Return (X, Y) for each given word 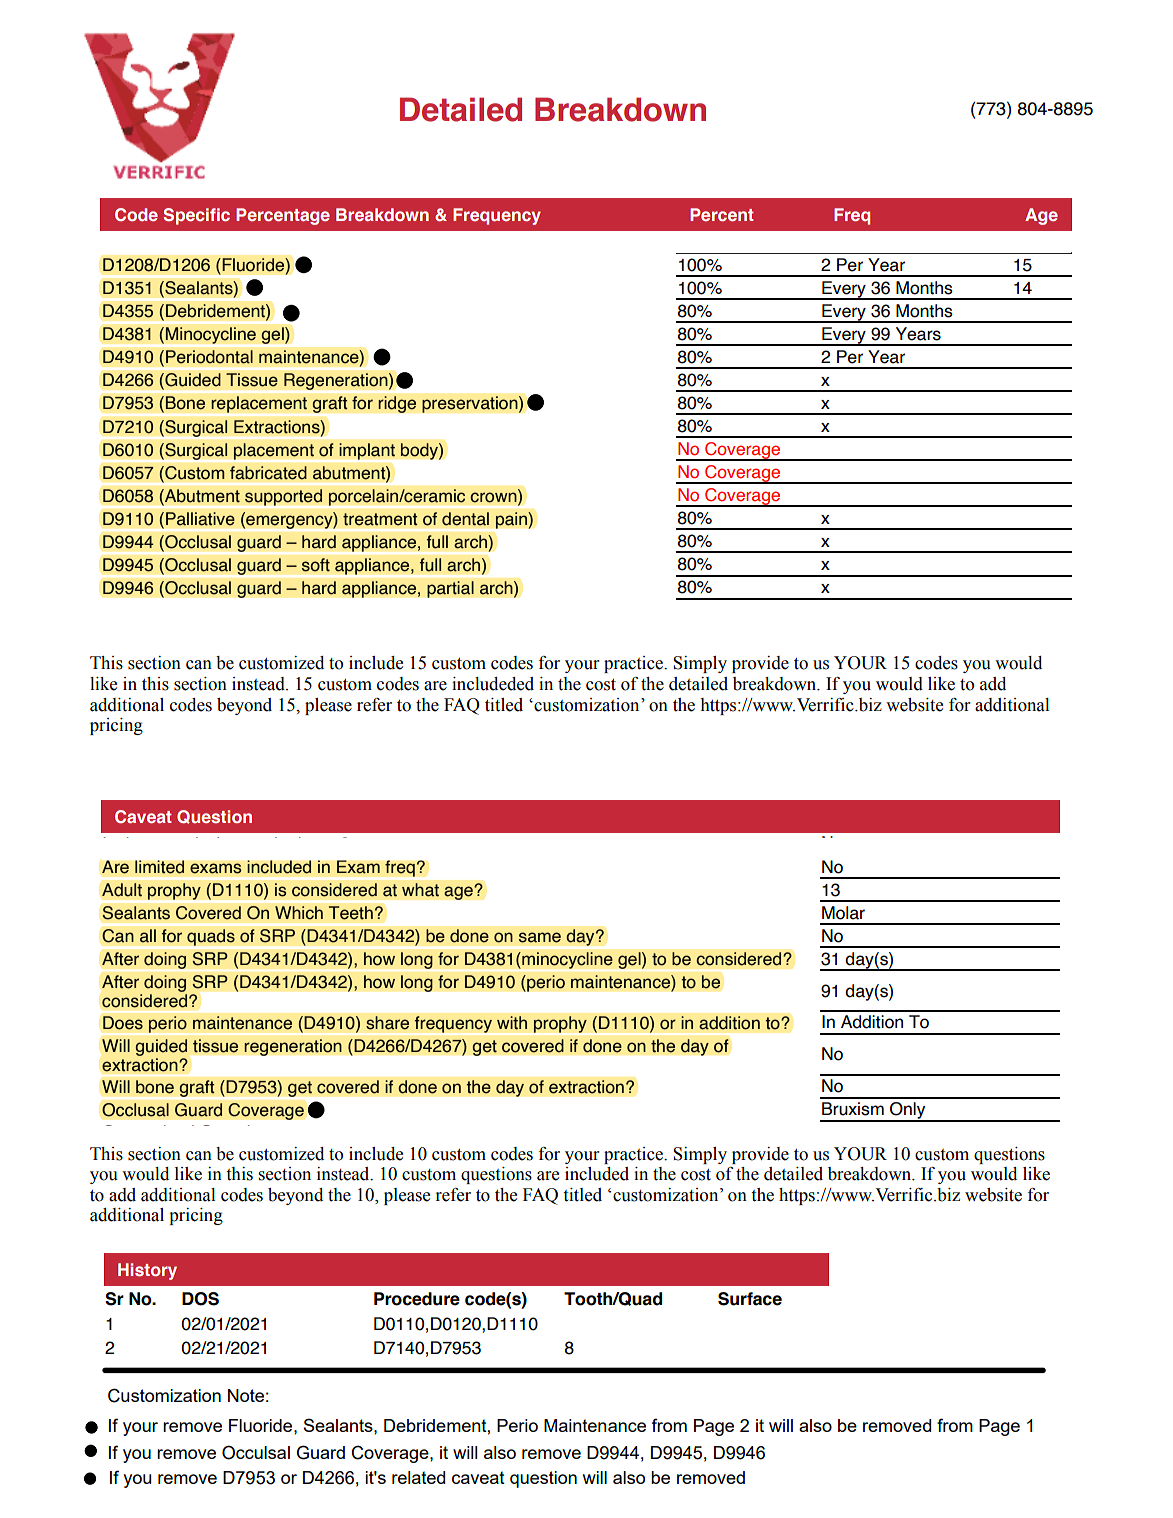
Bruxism (853, 1109)
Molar (843, 913)
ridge (397, 404)
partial (450, 589)
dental (465, 519)
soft (315, 565)
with (512, 1023)
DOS (200, 1299)
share (387, 1023)
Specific (196, 216)
